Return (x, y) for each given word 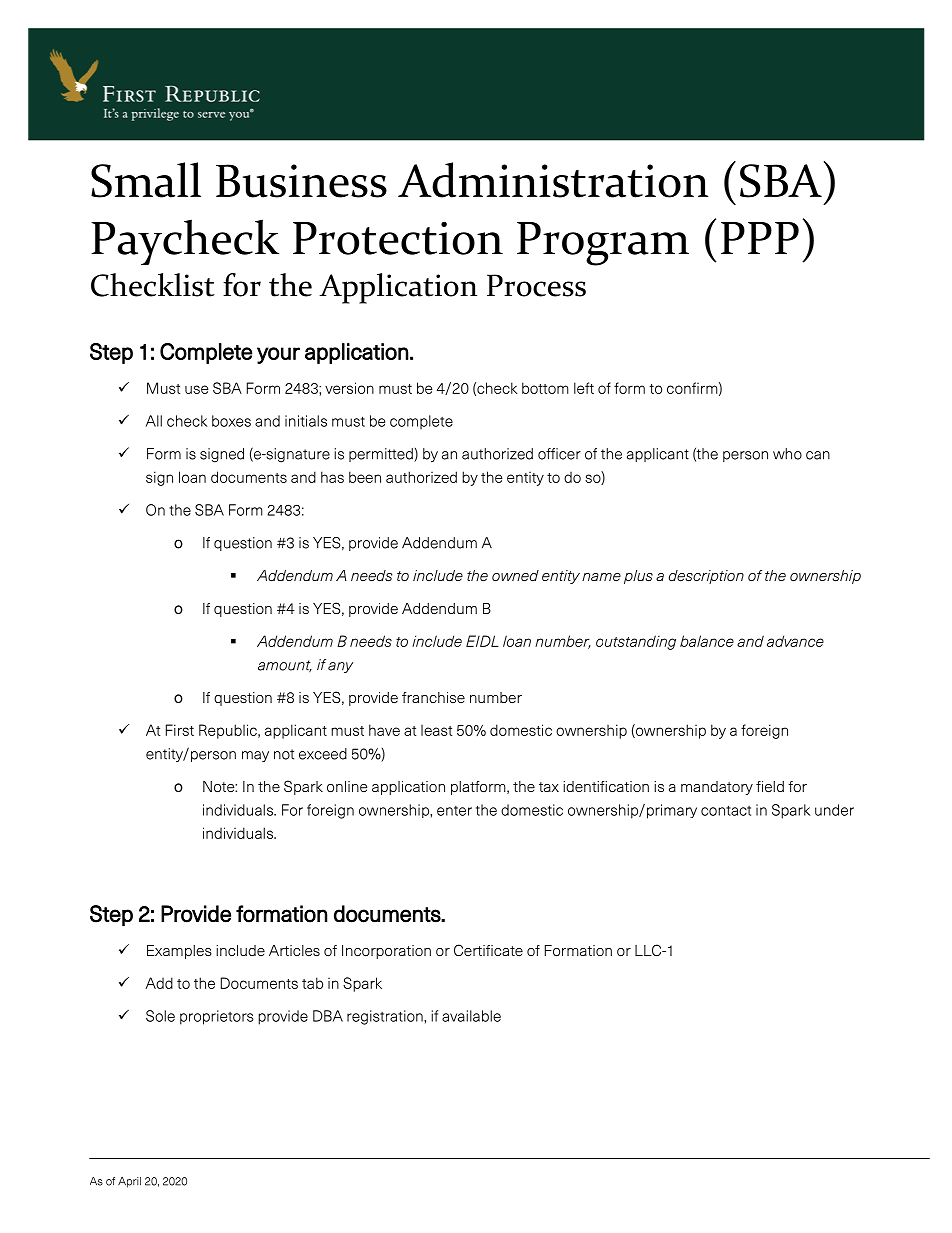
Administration (553, 180)
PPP (760, 238)
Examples (179, 952)
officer (559, 454)
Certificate (488, 950)
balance (707, 641)
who (787, 454)
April (129, 1182)
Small (146, 180)
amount (285, 666)
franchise (433, 697)
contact (726, 810)
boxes (231, 421)
